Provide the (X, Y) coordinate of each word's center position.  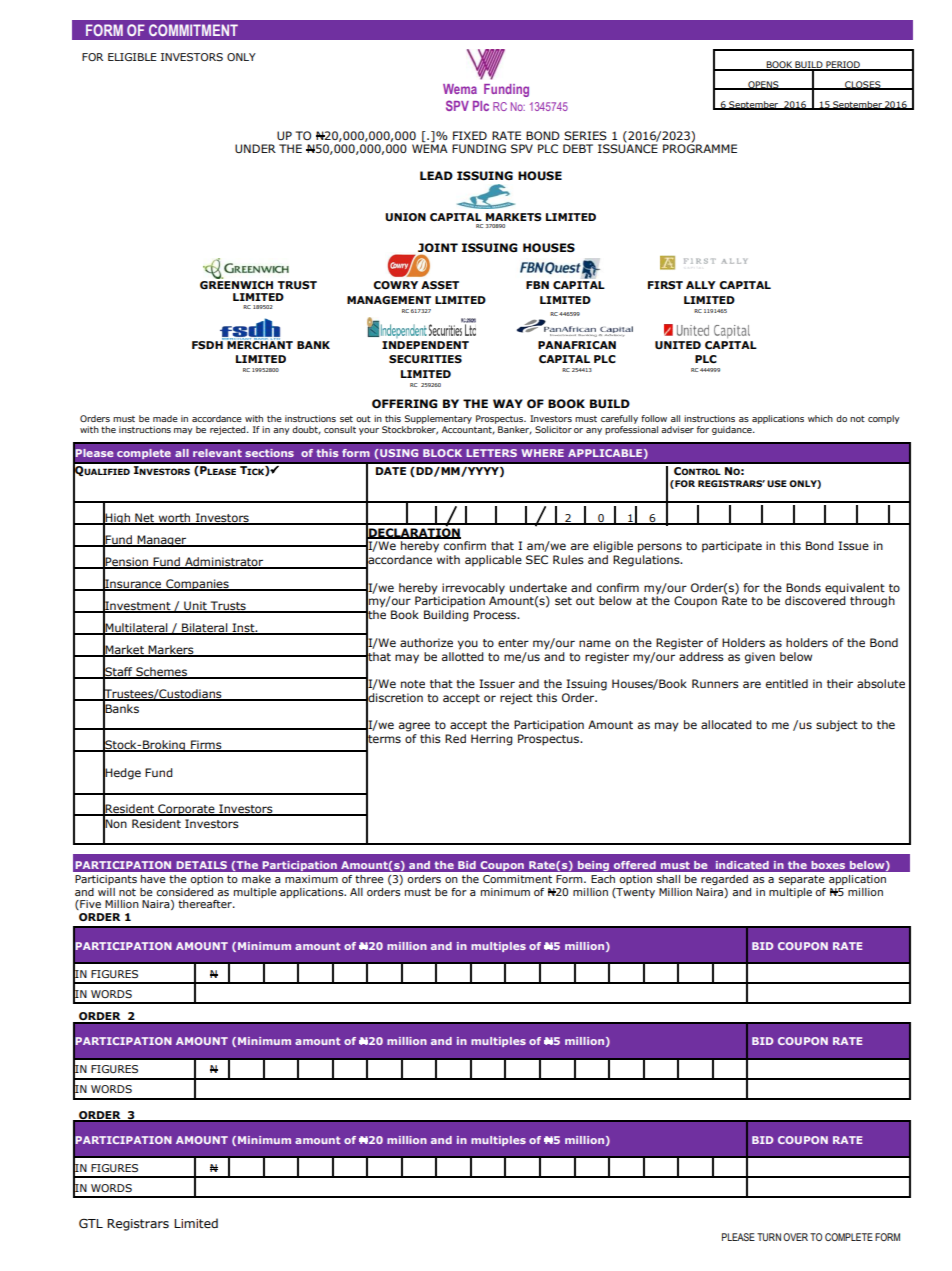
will (106, 892)
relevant (217, 453)
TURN (769, 1237)
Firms (206, 745)
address (701, 656)
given (760, 658)
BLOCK (442, 453)
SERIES (585, 135)
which (820, 418)
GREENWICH (236, 283)
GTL (91, 1223)
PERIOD (843, 65)
